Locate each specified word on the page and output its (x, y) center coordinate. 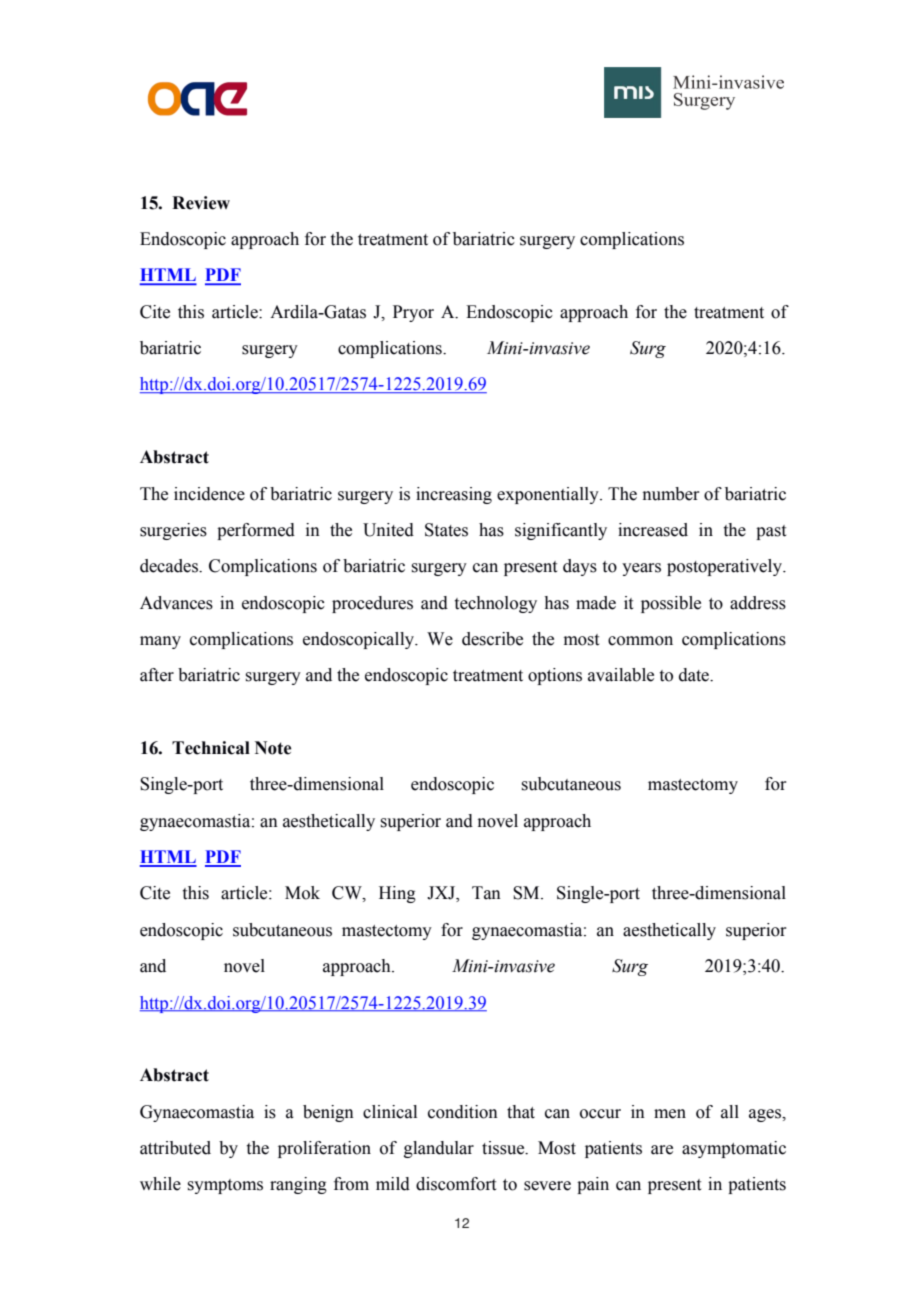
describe (492, 639)
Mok (302, 893)
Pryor (413, 313)
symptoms (225, 1186)
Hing (397, 894)
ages (766, 1115)
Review (201, 203)
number (671, 494)
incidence (209, 494)
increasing (454, 495)
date (695, 675)
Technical (211, 748)
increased (653, 530)
